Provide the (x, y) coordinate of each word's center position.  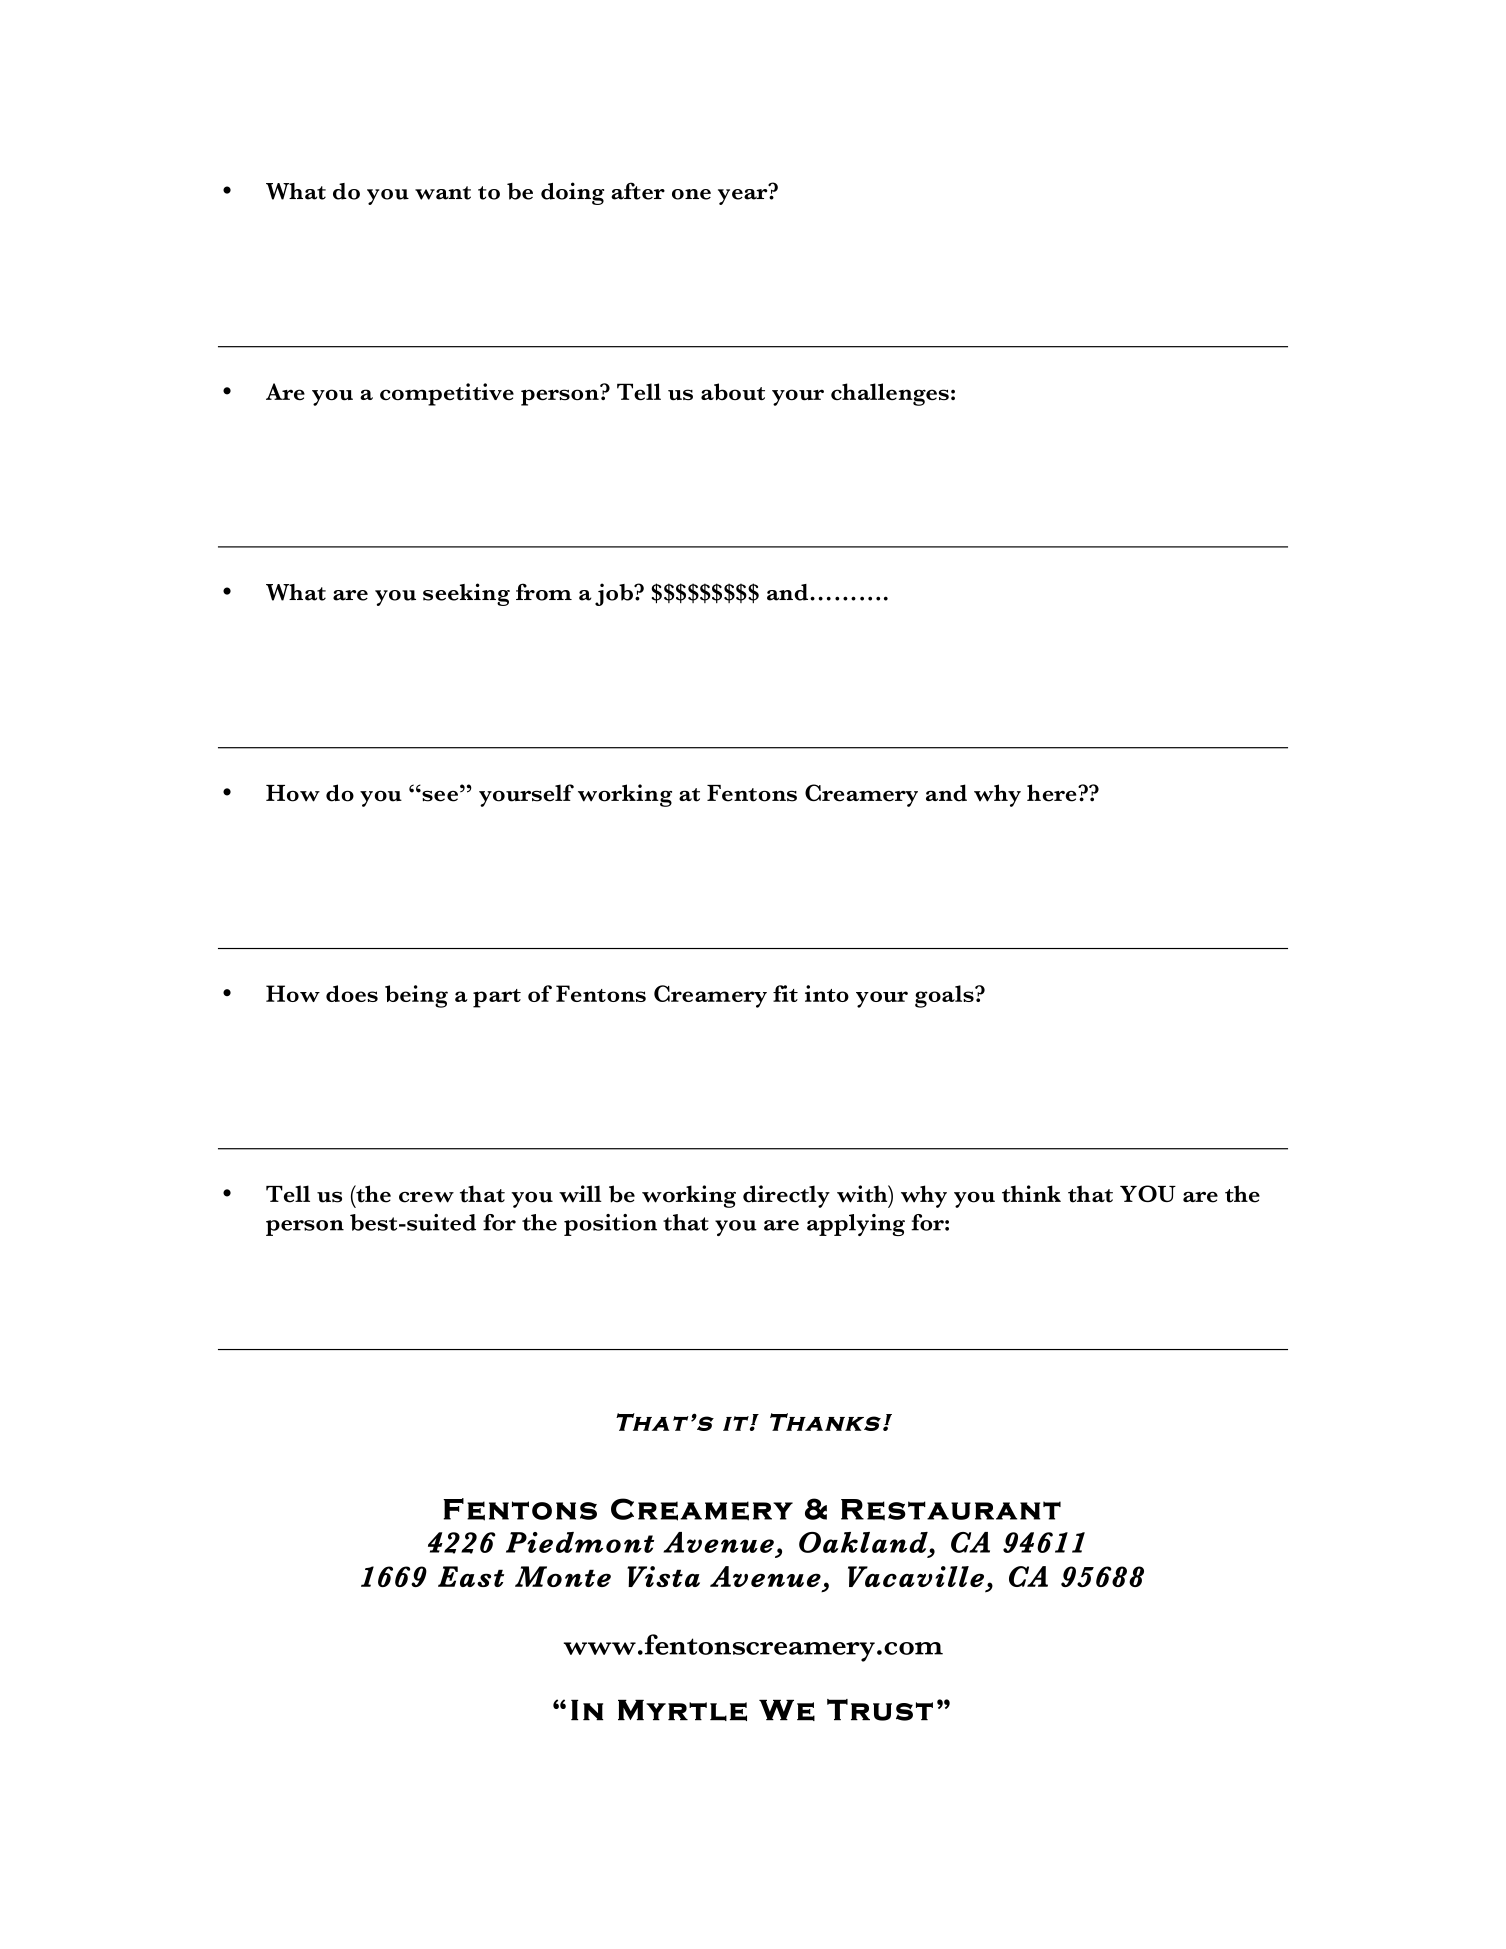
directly (786, 1196)
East (471, 1576)
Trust (880, 1710)
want (443, 193)
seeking (466, 594)
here (1053, 793)
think (1031, 1194)
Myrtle (682, 1710)
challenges (890, 394)
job (615, 594)
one (691, 194)
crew (426, 1197)
